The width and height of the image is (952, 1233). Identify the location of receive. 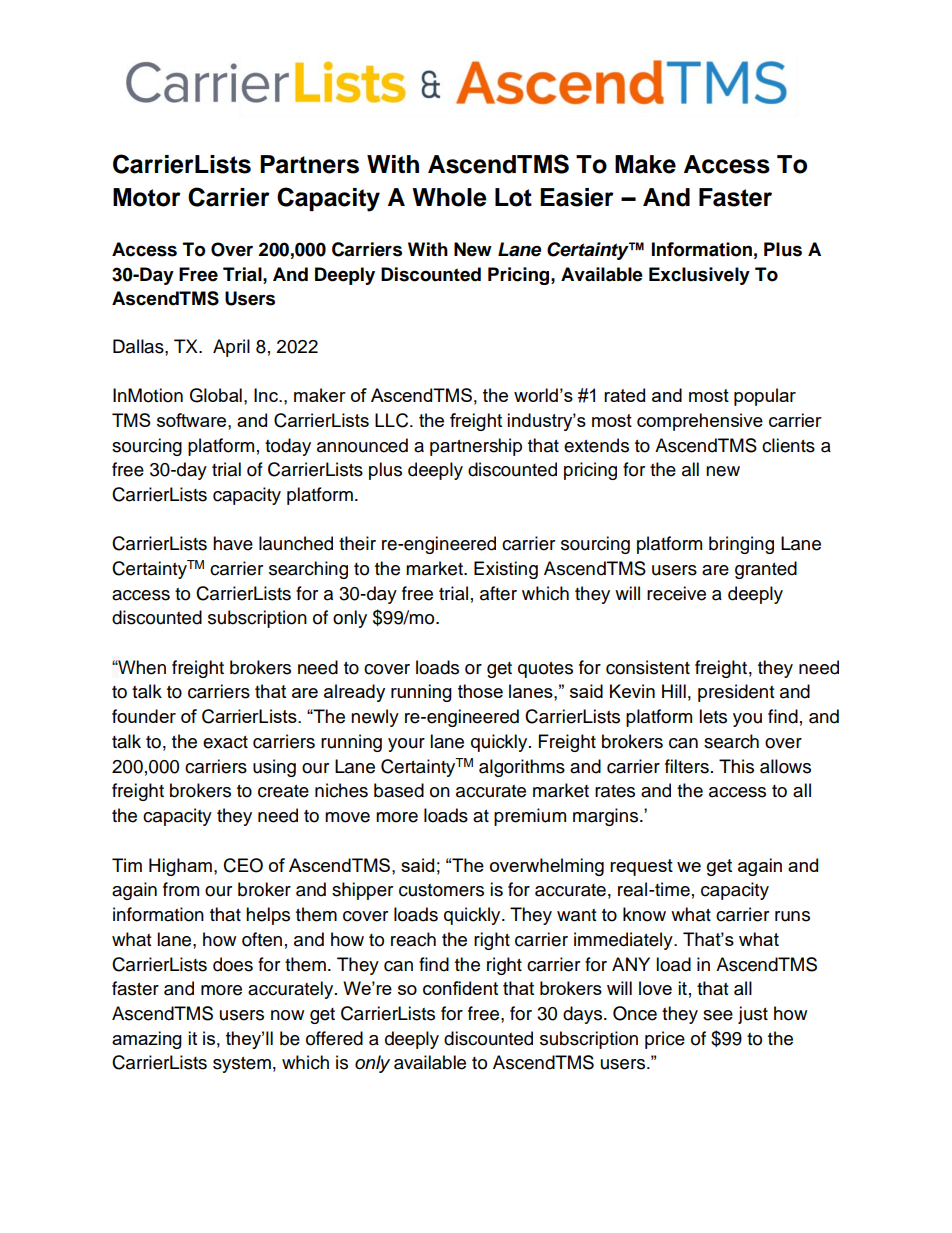
(676, 593).
